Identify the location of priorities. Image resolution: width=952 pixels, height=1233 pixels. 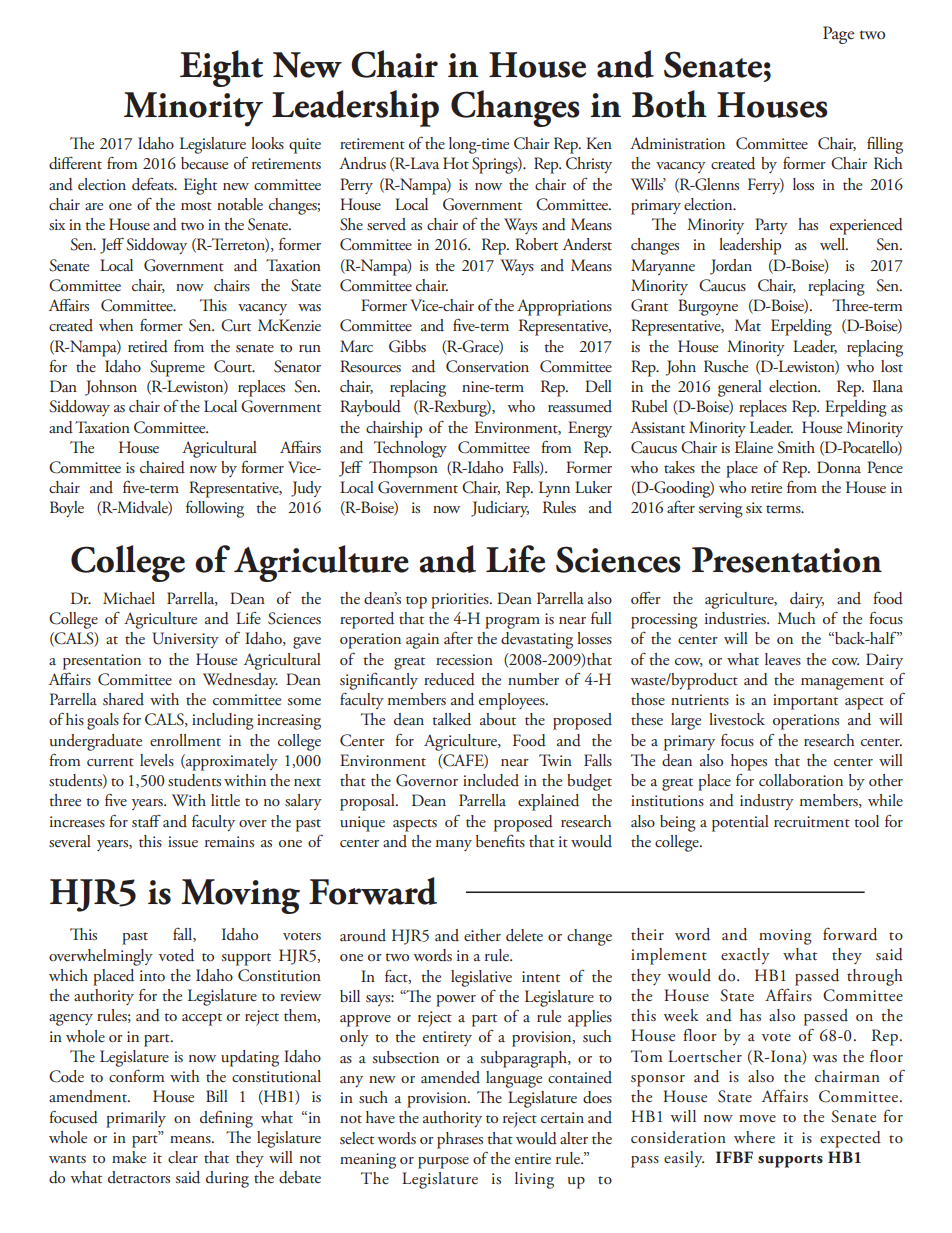
(461, 601).
